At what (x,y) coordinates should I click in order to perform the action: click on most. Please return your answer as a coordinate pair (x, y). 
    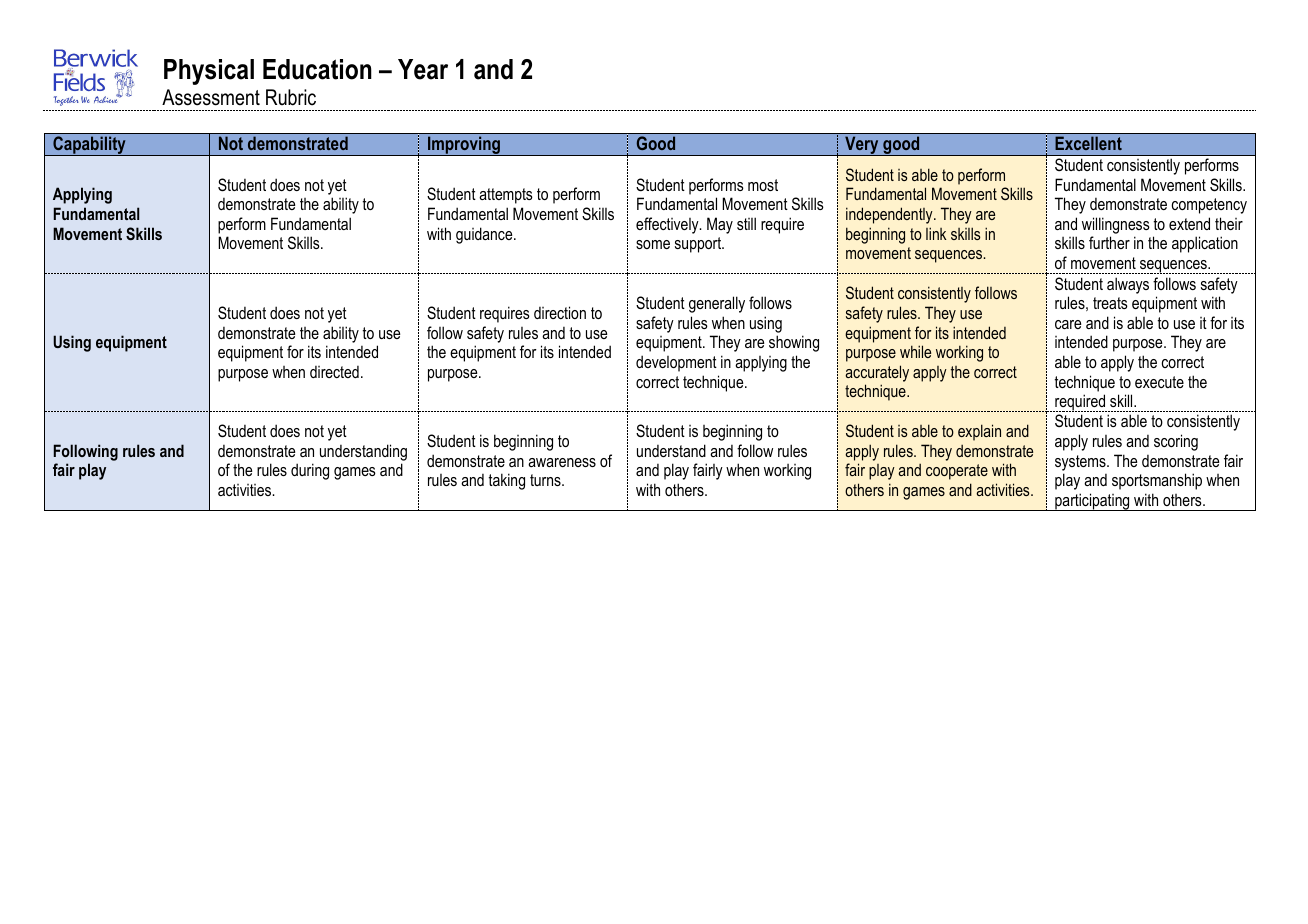
    Looking at the image, I should click on (763, 185).
